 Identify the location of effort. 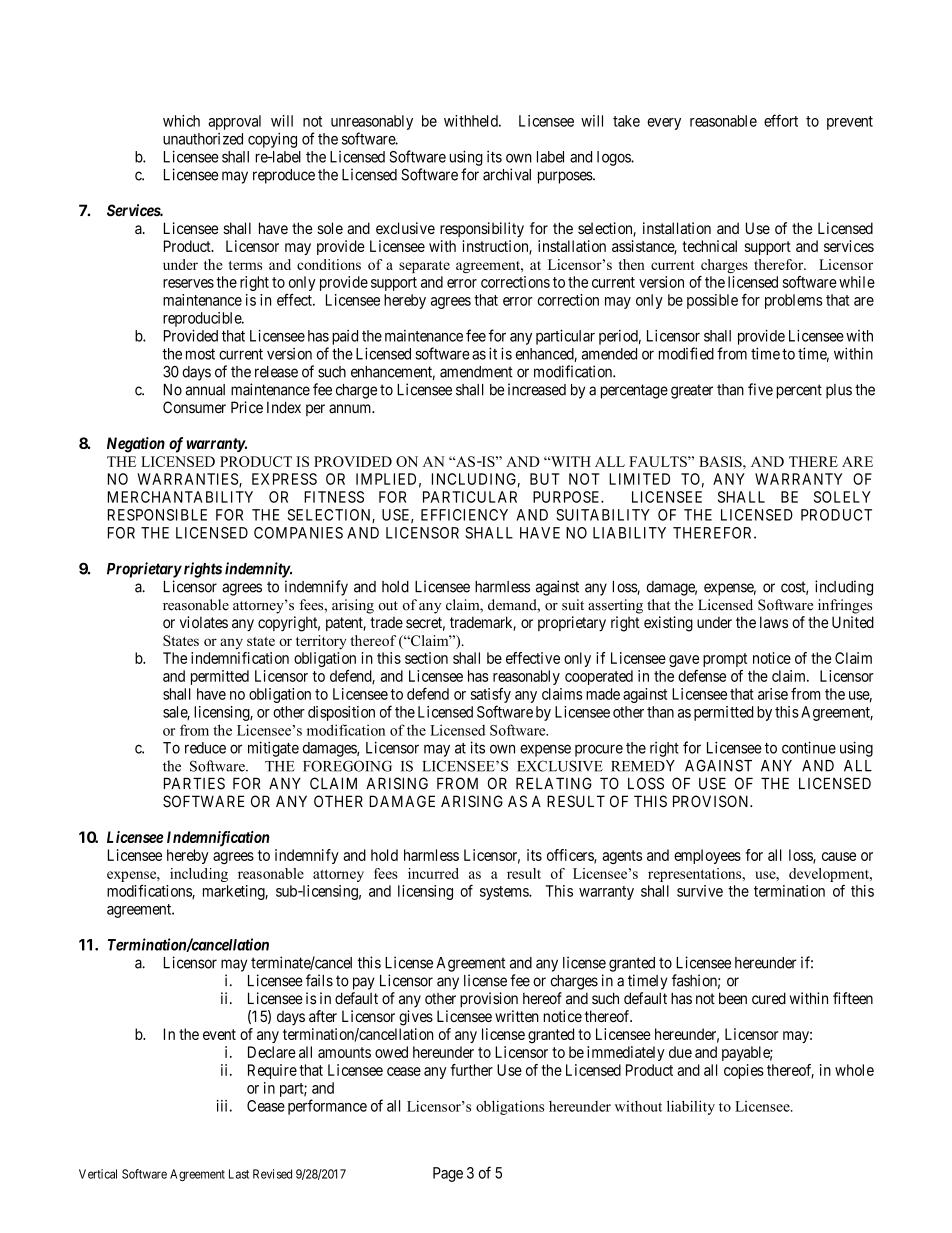
(781, 120).
